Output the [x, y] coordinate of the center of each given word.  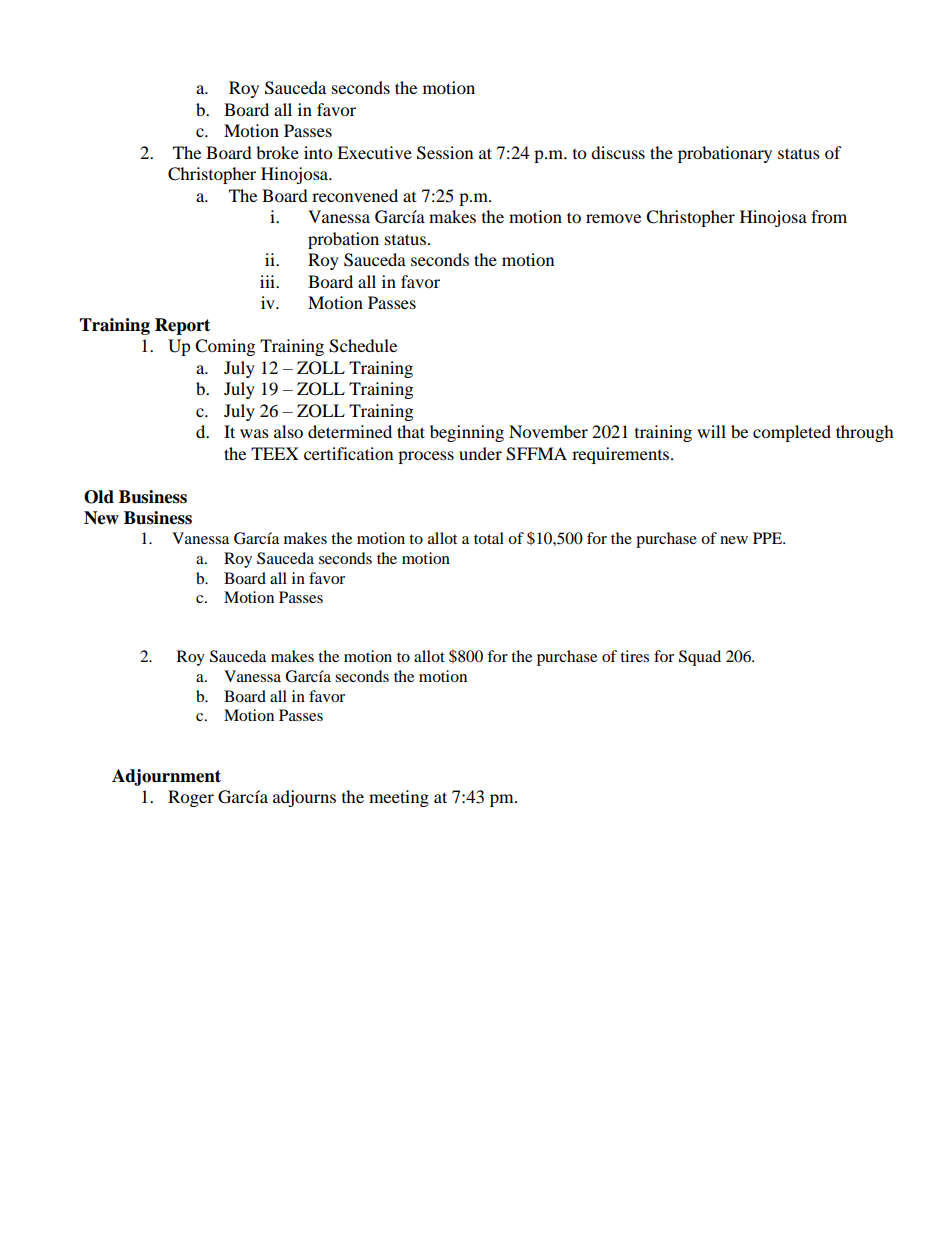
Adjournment [166, 777]
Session [445, 153]
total [489, 538]
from [829, 216]
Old [99, 497]
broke [277, 152]
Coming [225, 347]
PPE [769, 538]
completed [792, 433]
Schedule [363, 346]
